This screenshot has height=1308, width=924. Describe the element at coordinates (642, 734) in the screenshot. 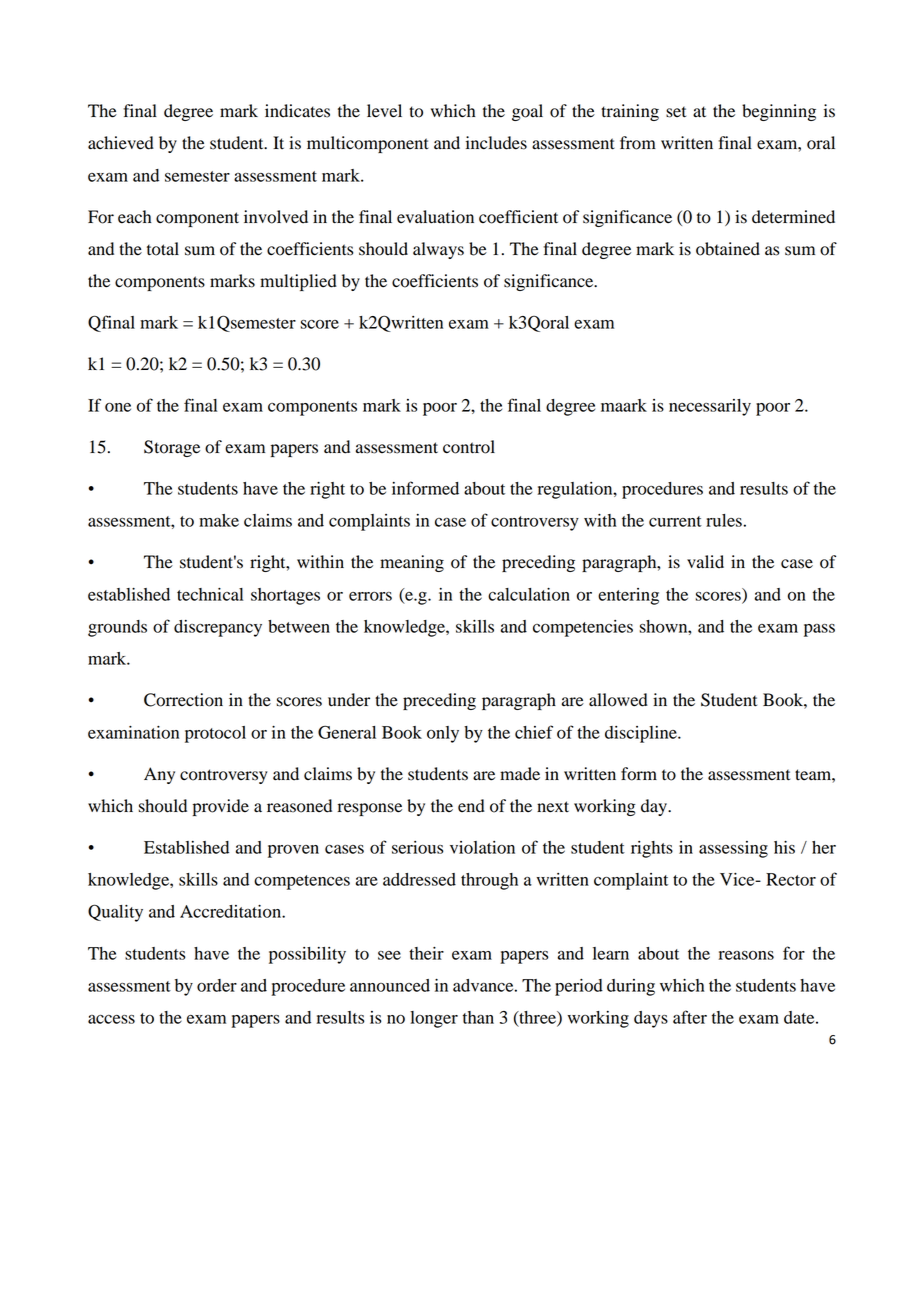

I see `discipline` at that location.
